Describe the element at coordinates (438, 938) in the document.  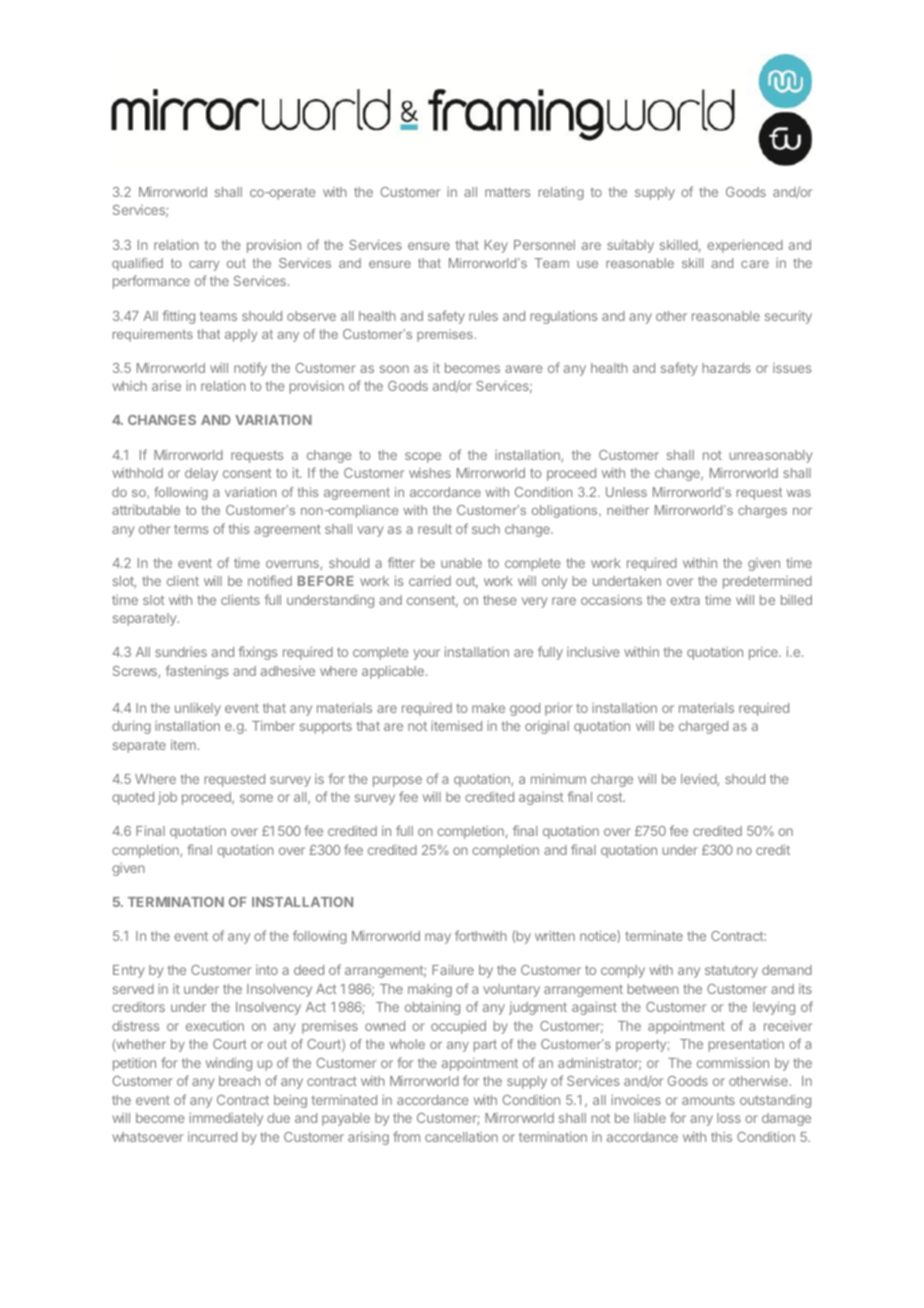
I see `may` at that location.
